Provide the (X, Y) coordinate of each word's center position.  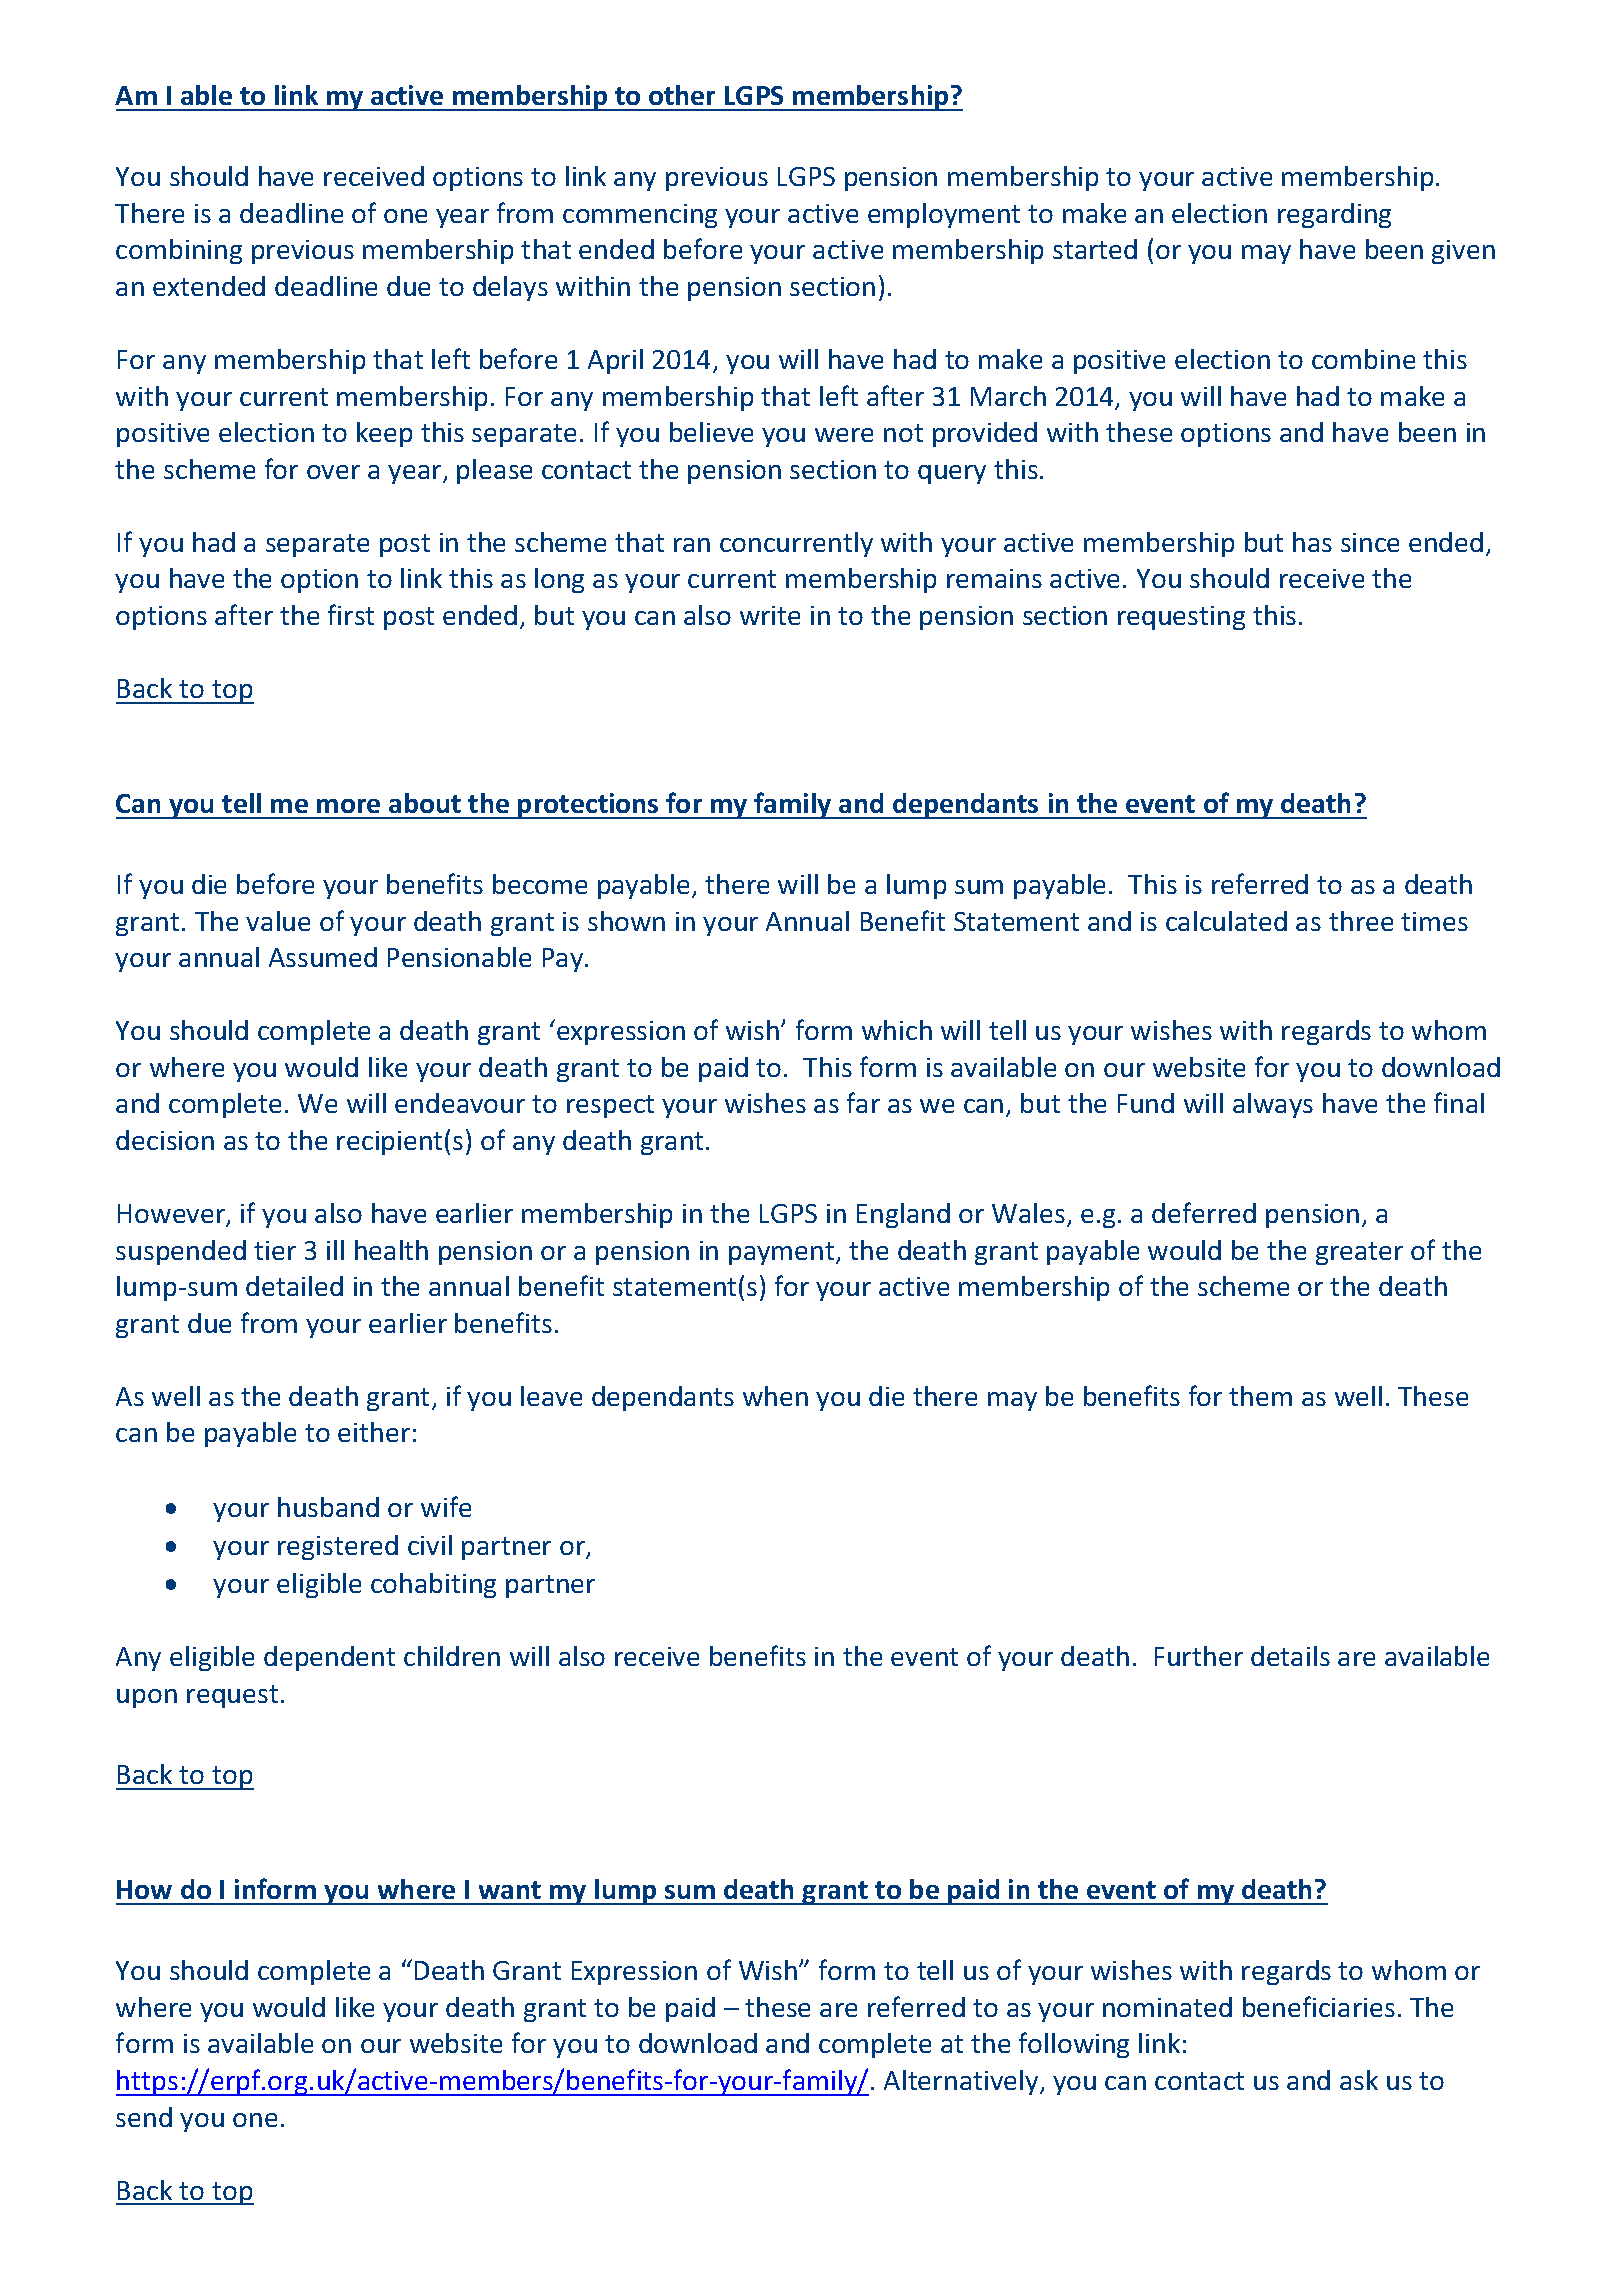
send (144, 2117)
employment (944, 215)
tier (275, 1250)
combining (179, 251)
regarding (1334, 215)
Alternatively (962, 2082)
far (863, 1102)
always (1273, 1105)
